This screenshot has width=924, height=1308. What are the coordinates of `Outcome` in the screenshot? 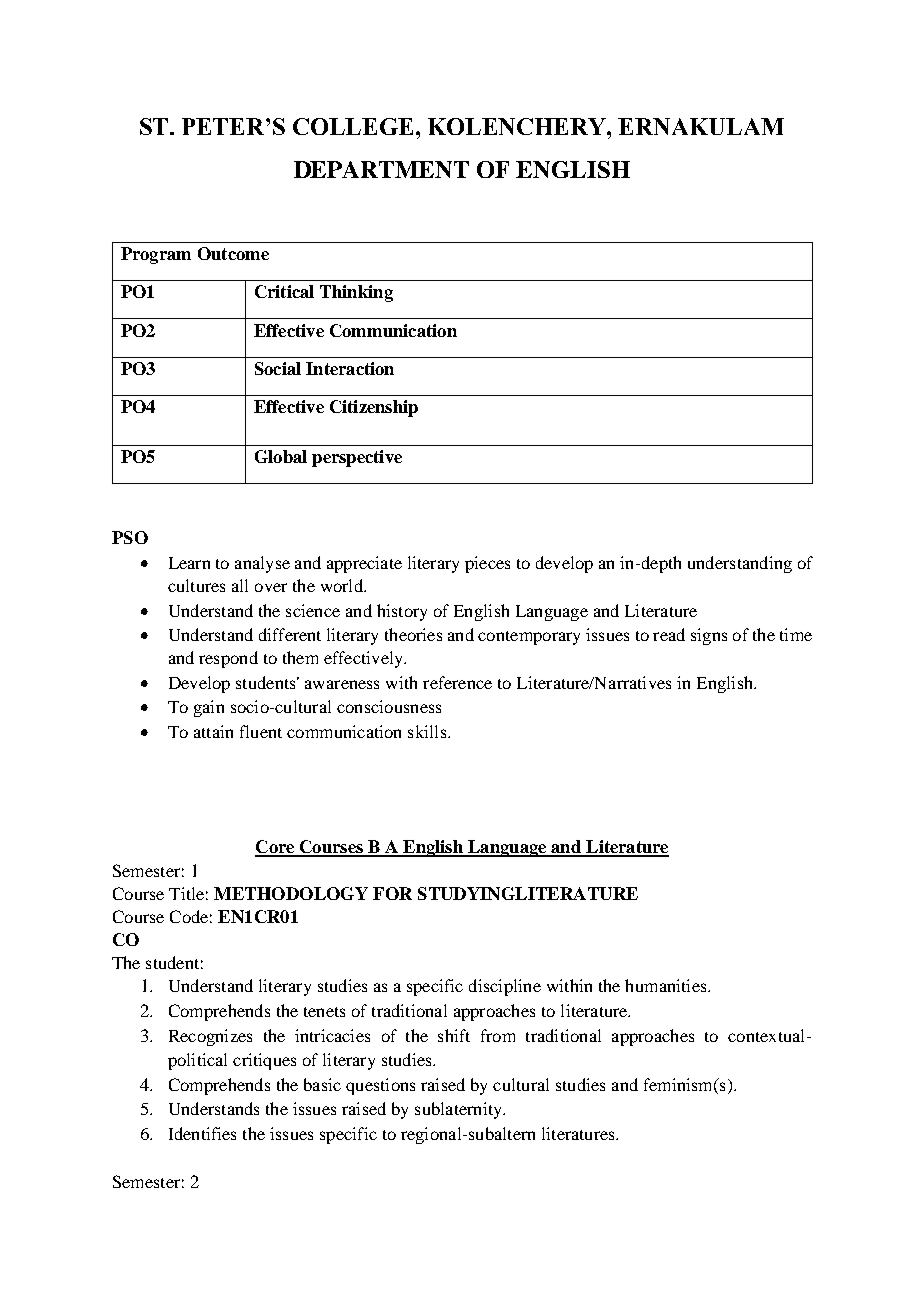 It's located at (233, 253).
